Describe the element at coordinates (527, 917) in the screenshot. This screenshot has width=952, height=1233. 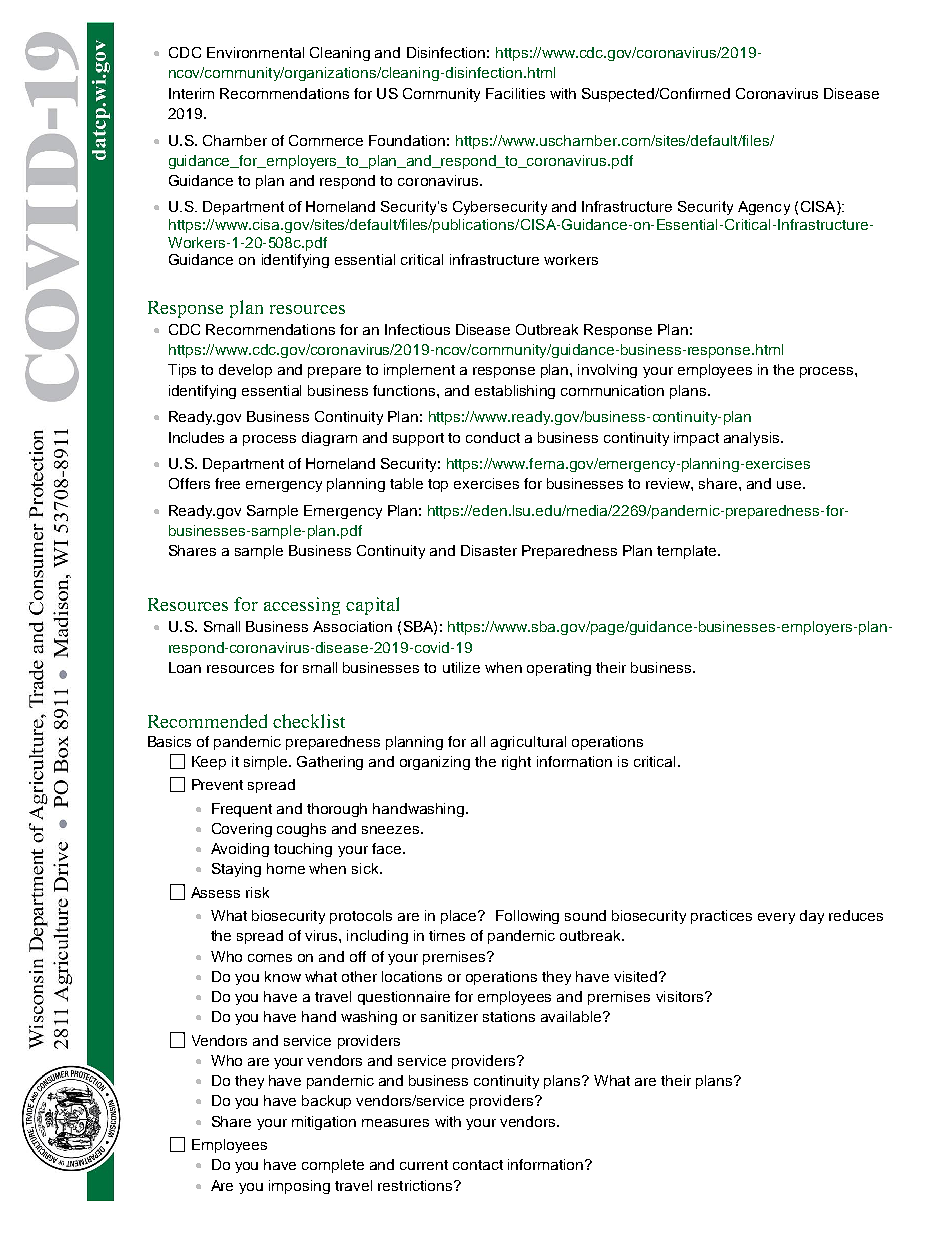
I see `Following` at that location.
